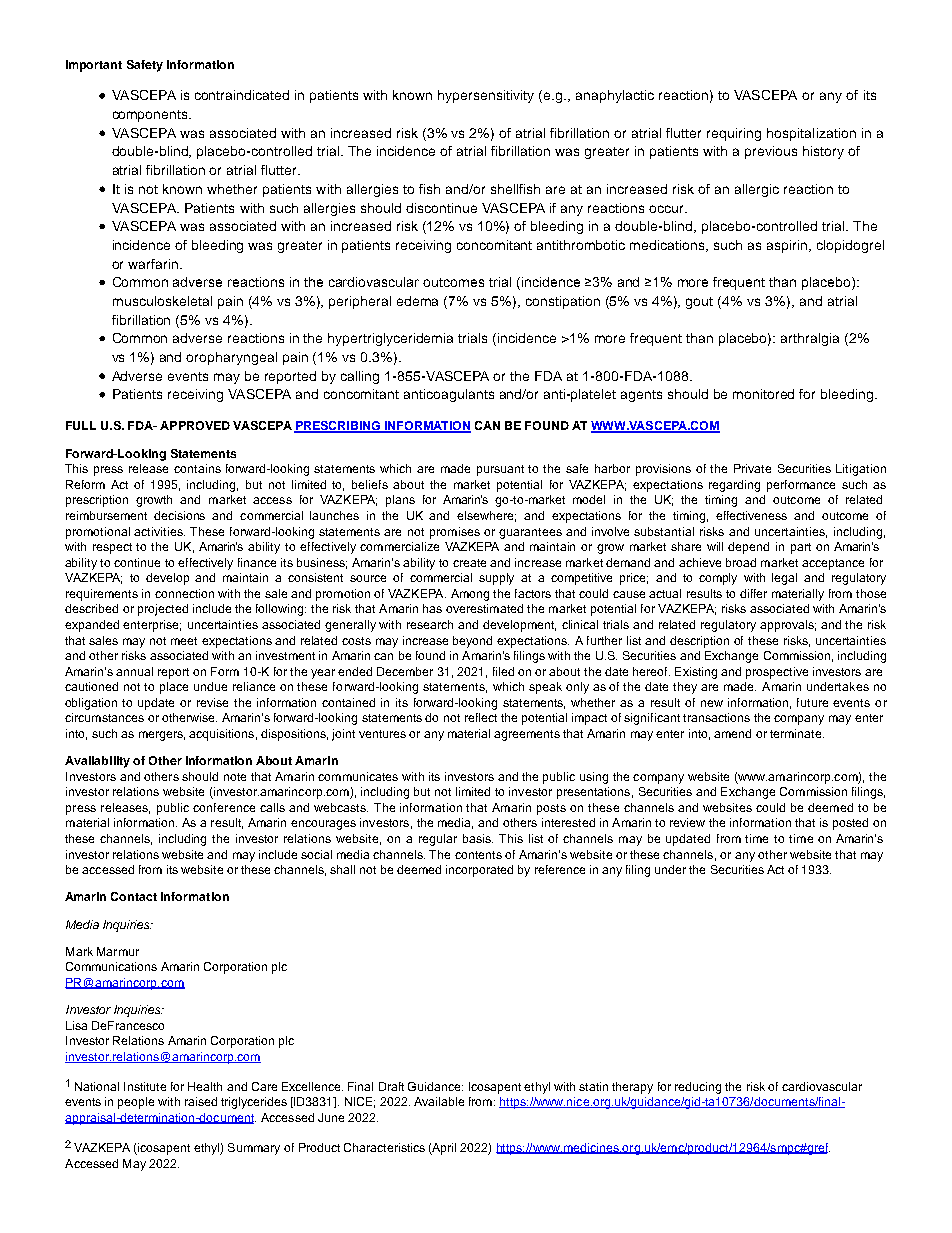 The image size is (952, 1233). What do you see at coordinates (811, 134) in the screenshot?
I see `hospitalization` at bounding box center [811, 134].
